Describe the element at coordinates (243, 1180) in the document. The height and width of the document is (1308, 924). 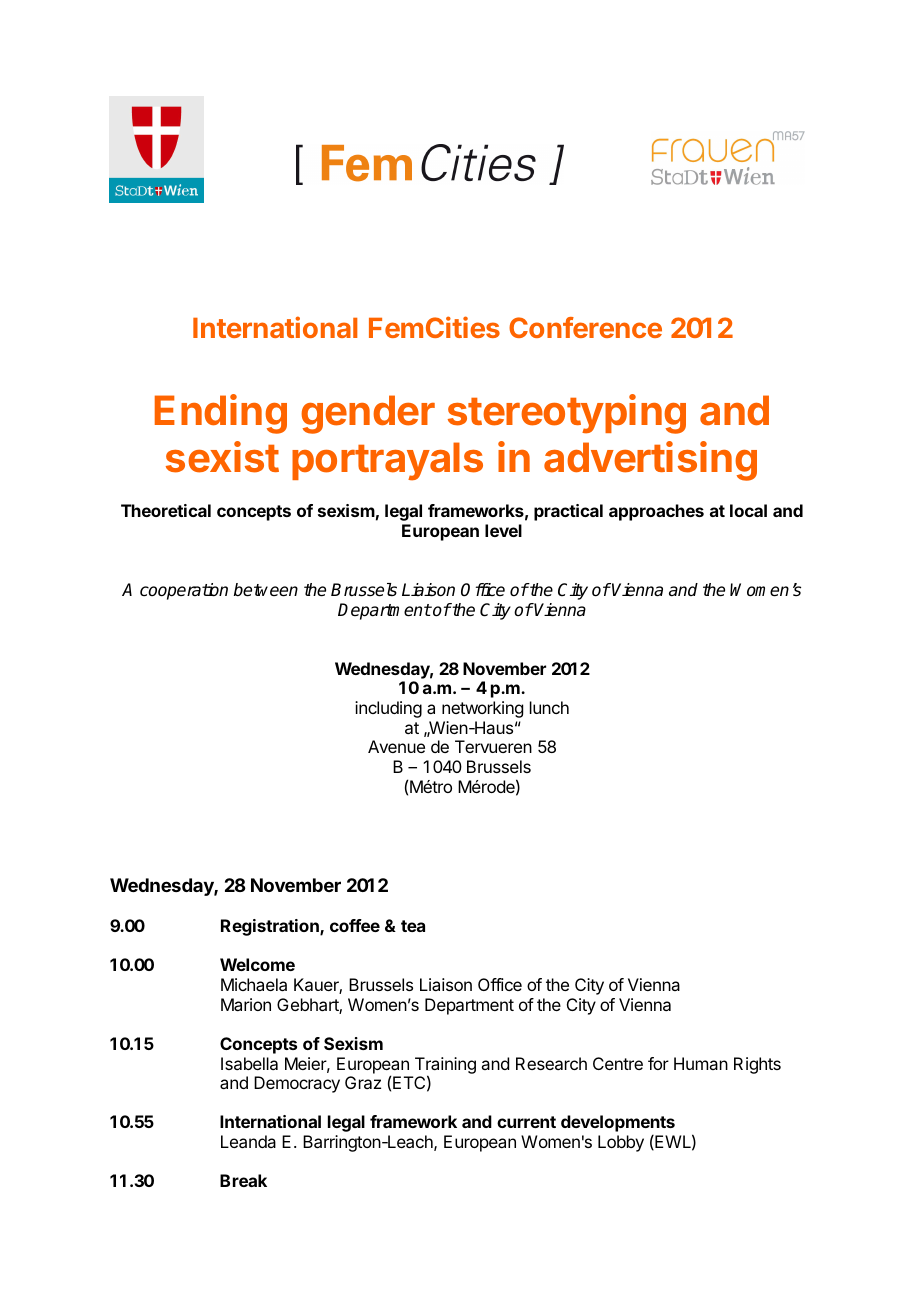
I see `Break` at that location.
